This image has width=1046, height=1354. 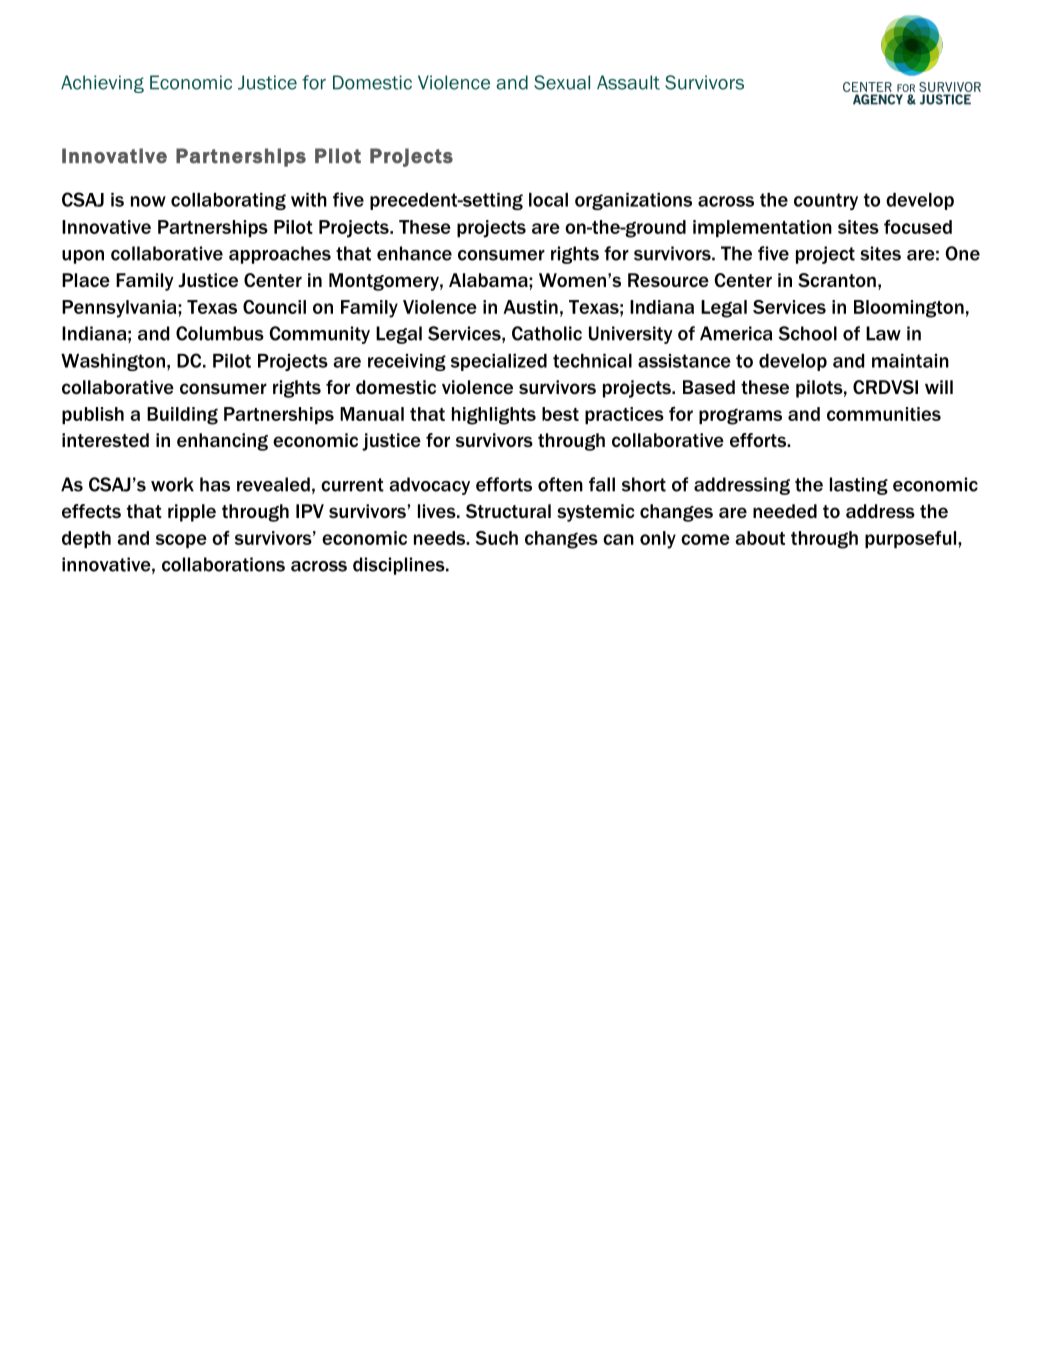 What do you see at coordinates (497, 538) in the image?
I see `Such` at bounding box center [497, 538].
